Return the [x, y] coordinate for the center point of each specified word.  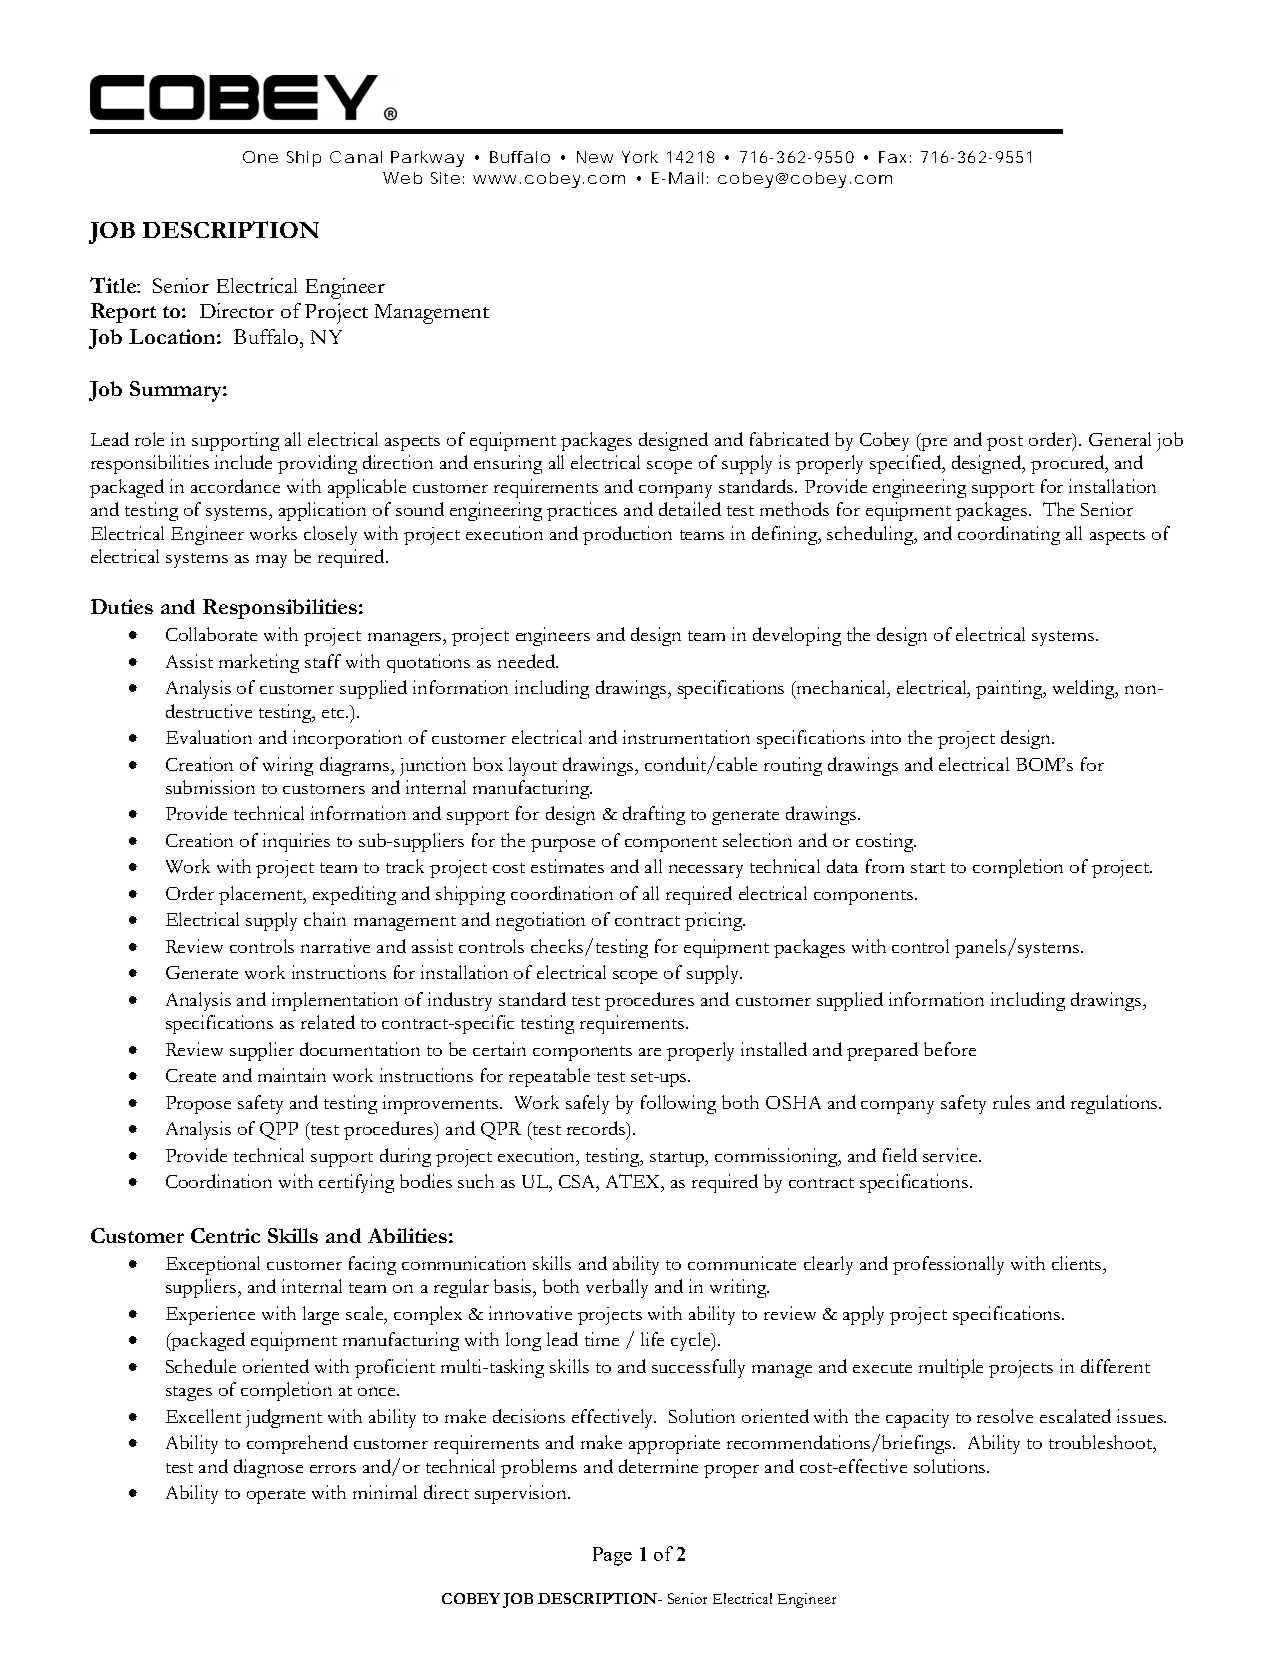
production [627, 535]
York [640, 157]
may [271, 561]
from [885, 866]
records [597, 1129]
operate [276, 1496]
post [1005, 443]
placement [262, 895]
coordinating [1009, 535]
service [951, 1155]
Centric [225, 1235]
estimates [567, 866]
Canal [356, 157]
